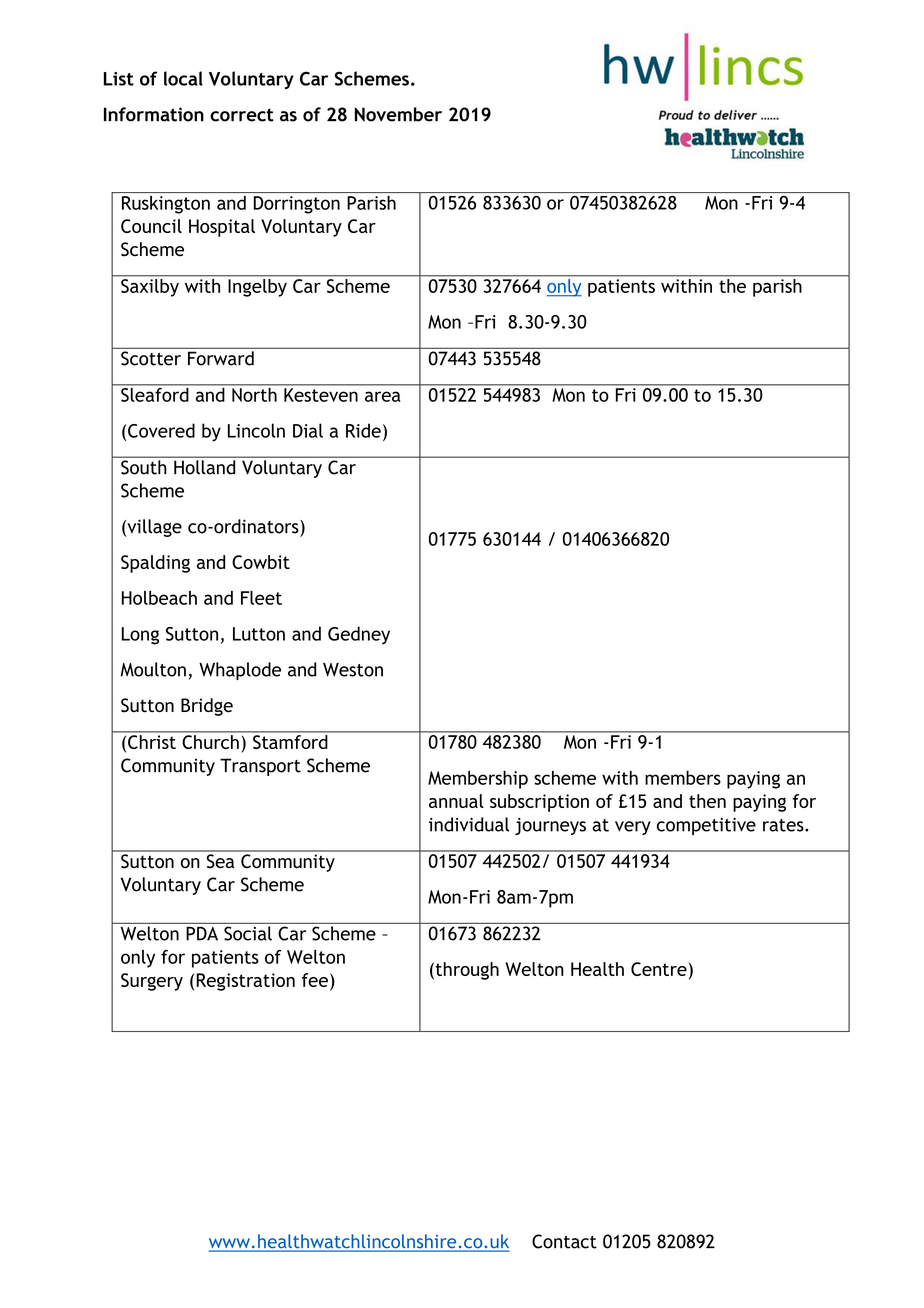  I want to click on Forward, so click(221, 358).
